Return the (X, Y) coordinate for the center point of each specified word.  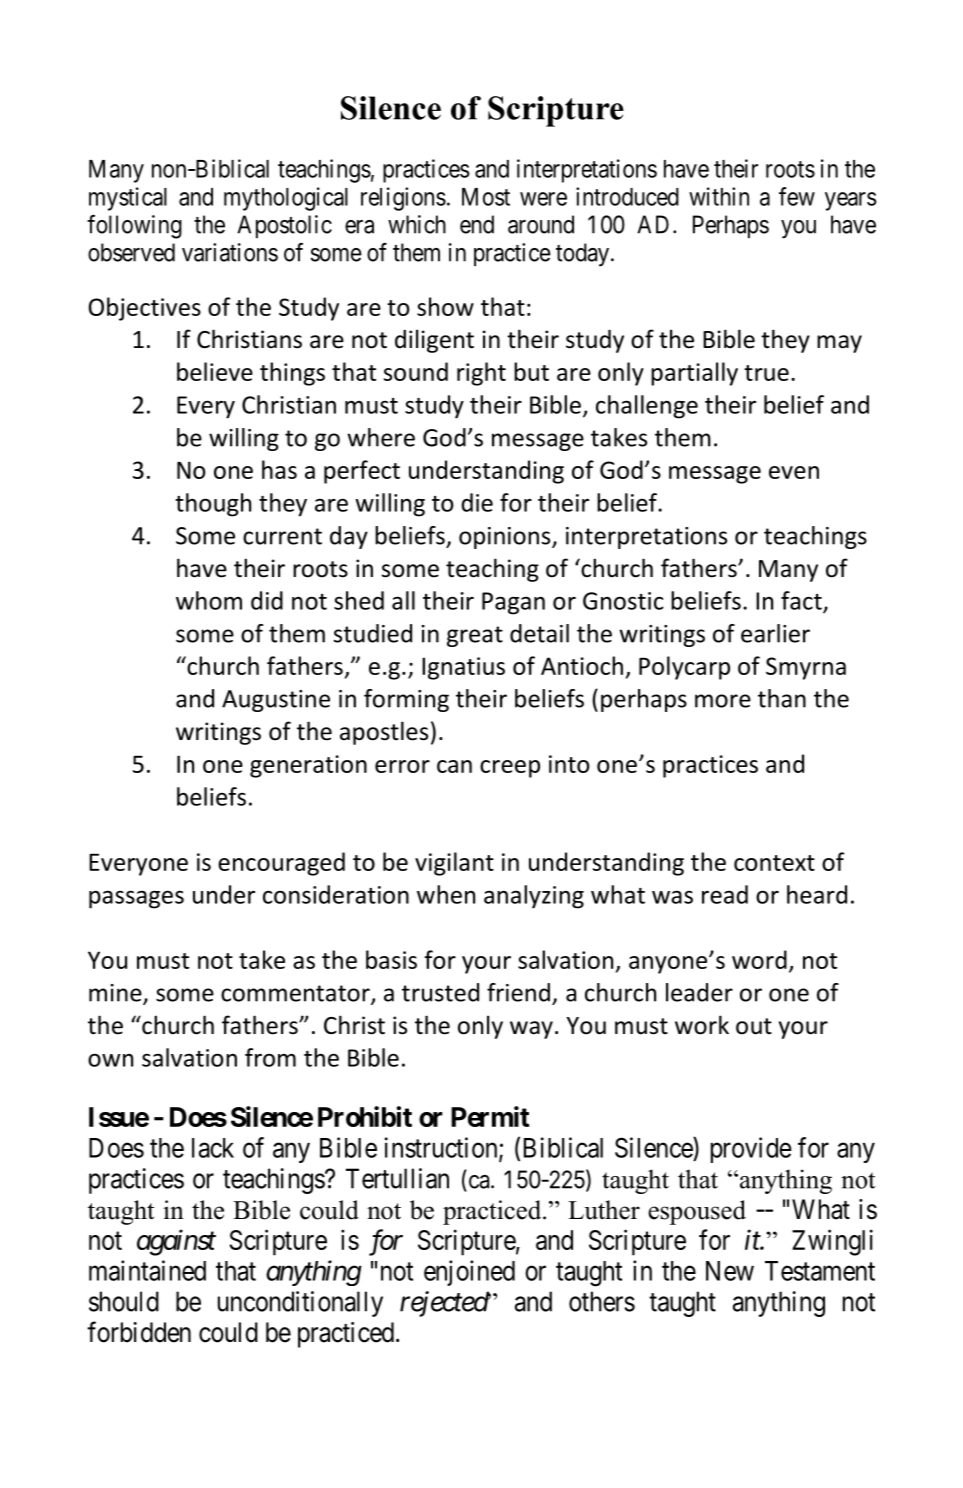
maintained (147, 1270)
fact (802, 601)
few (797, 196)
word (759, 959)
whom (209, 600)
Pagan (513, 603)
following (134, 227)
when (446, 894)
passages (136, 899)
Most (486, 197)
